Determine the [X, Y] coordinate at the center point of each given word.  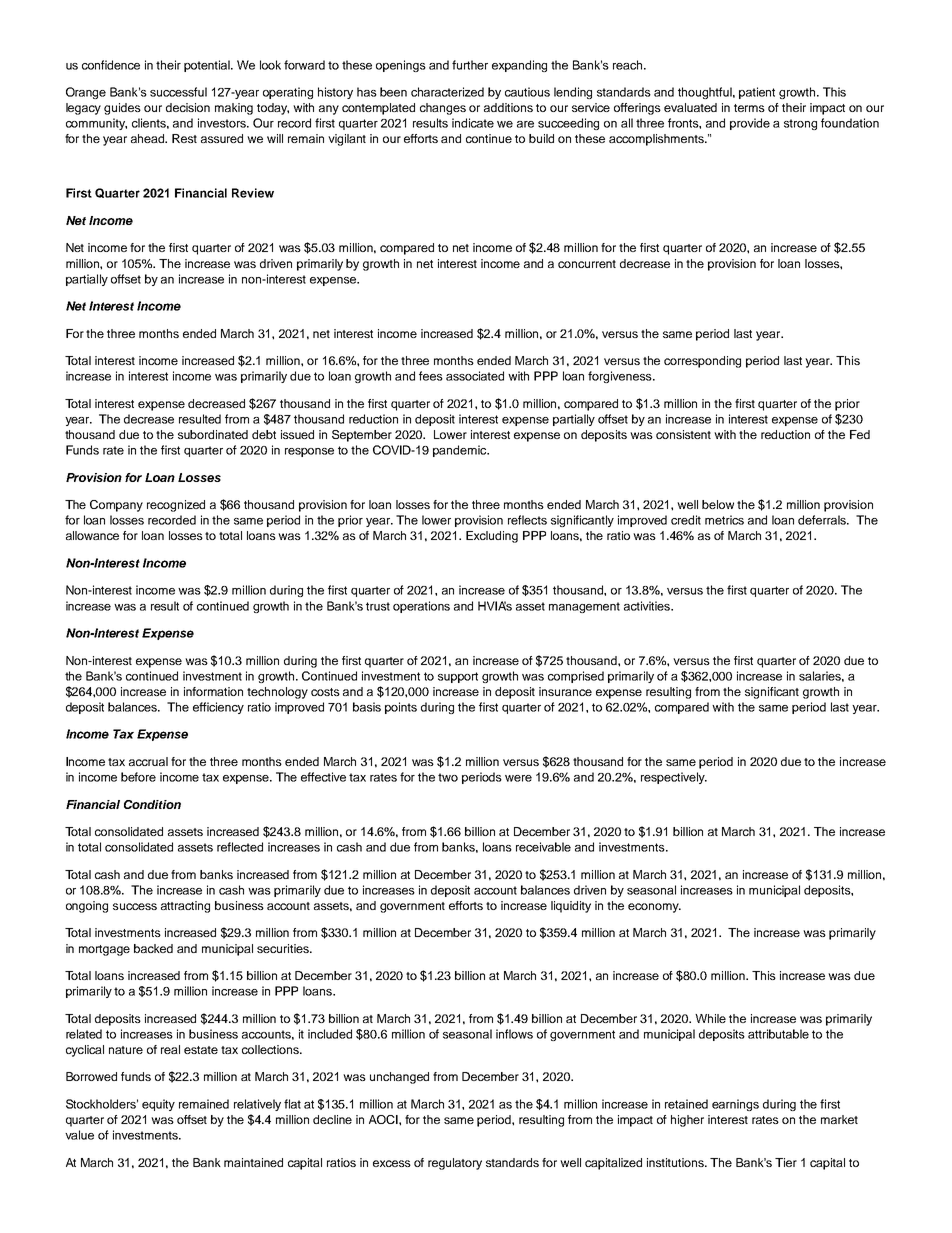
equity [158, 1105]
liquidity [571, 907]
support [458, 677]
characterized [447, 92]
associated [475, 376]
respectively [674, 778]
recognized [176, 506]
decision [188, 107]
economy [654, 908]
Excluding [492, 537]
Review [253, 193]
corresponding [702, 362]
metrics [724, 520]
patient [757, 93]
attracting [185, 907]
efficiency [218, 708]
